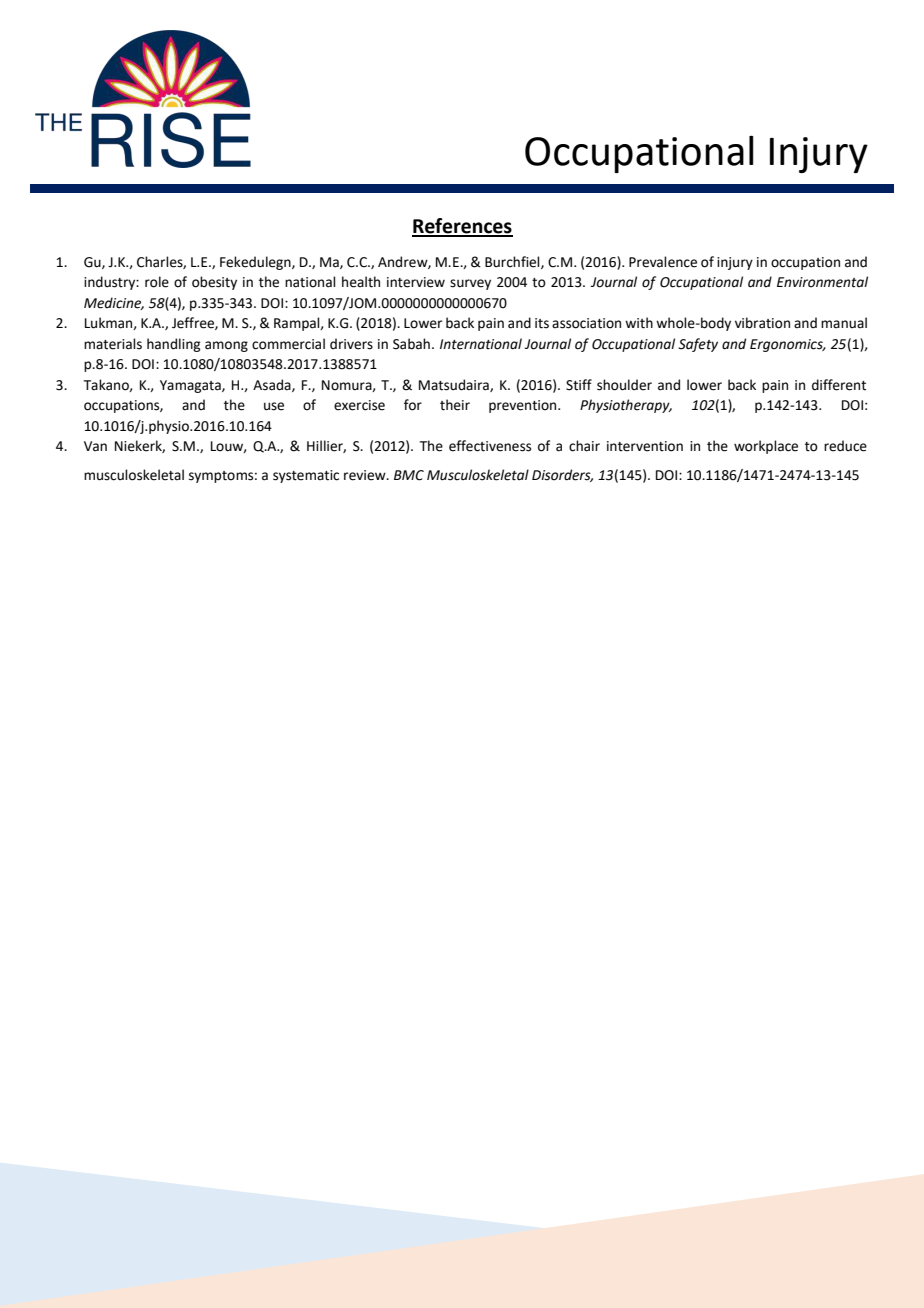 This screenshot has width=924, height=1308. Describe the element at coordinates (663, 262) in the screenshot. I see `Prevalence` at that location.
